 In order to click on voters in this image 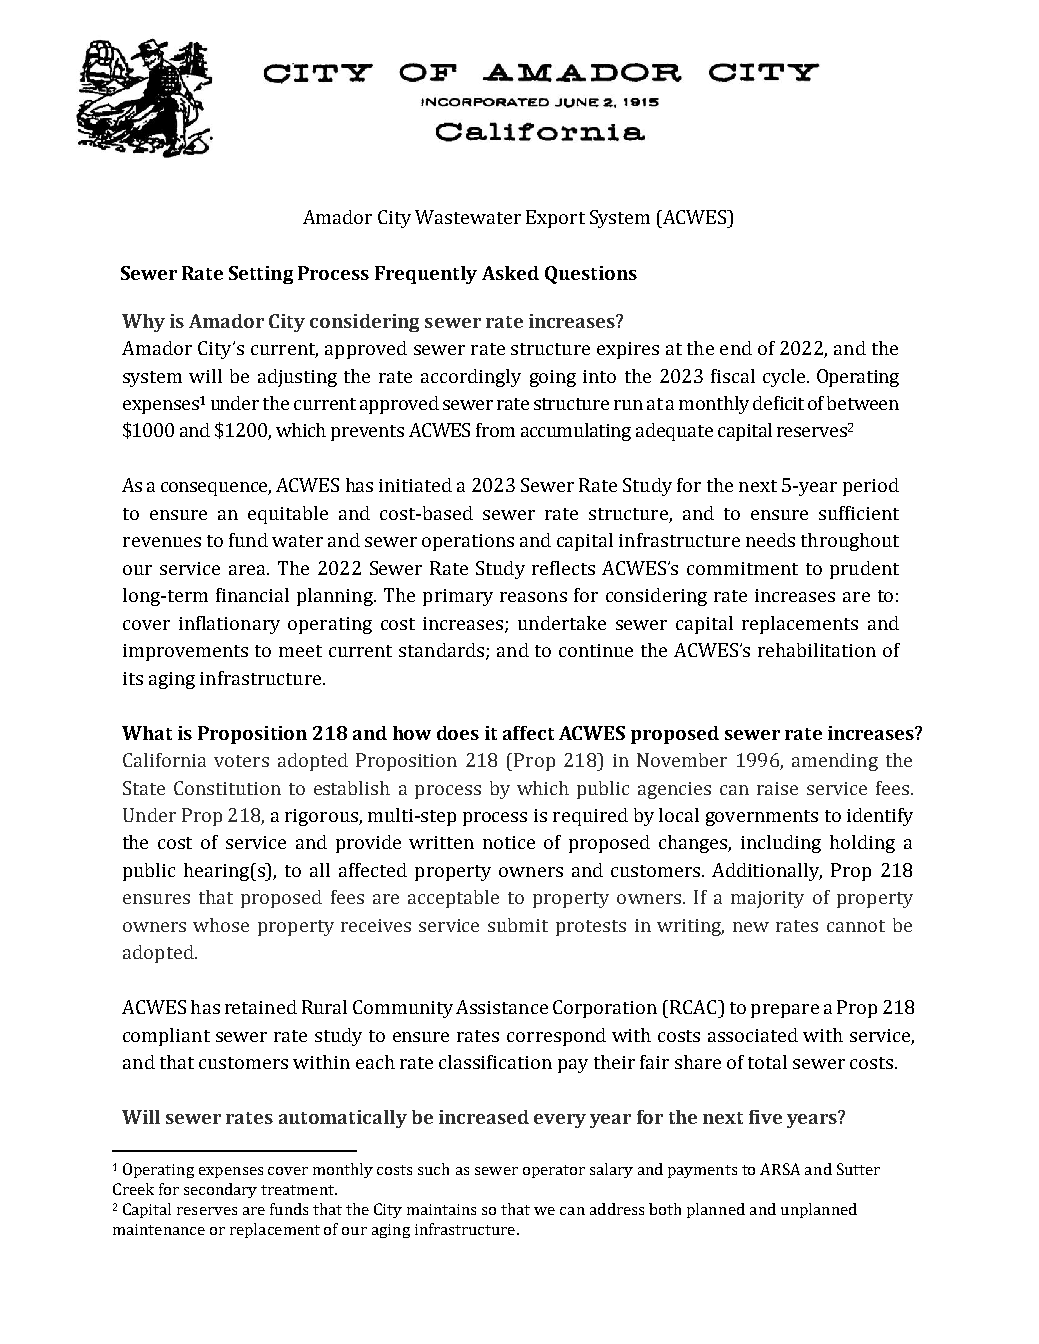, I will do `click(241, 761)`.
